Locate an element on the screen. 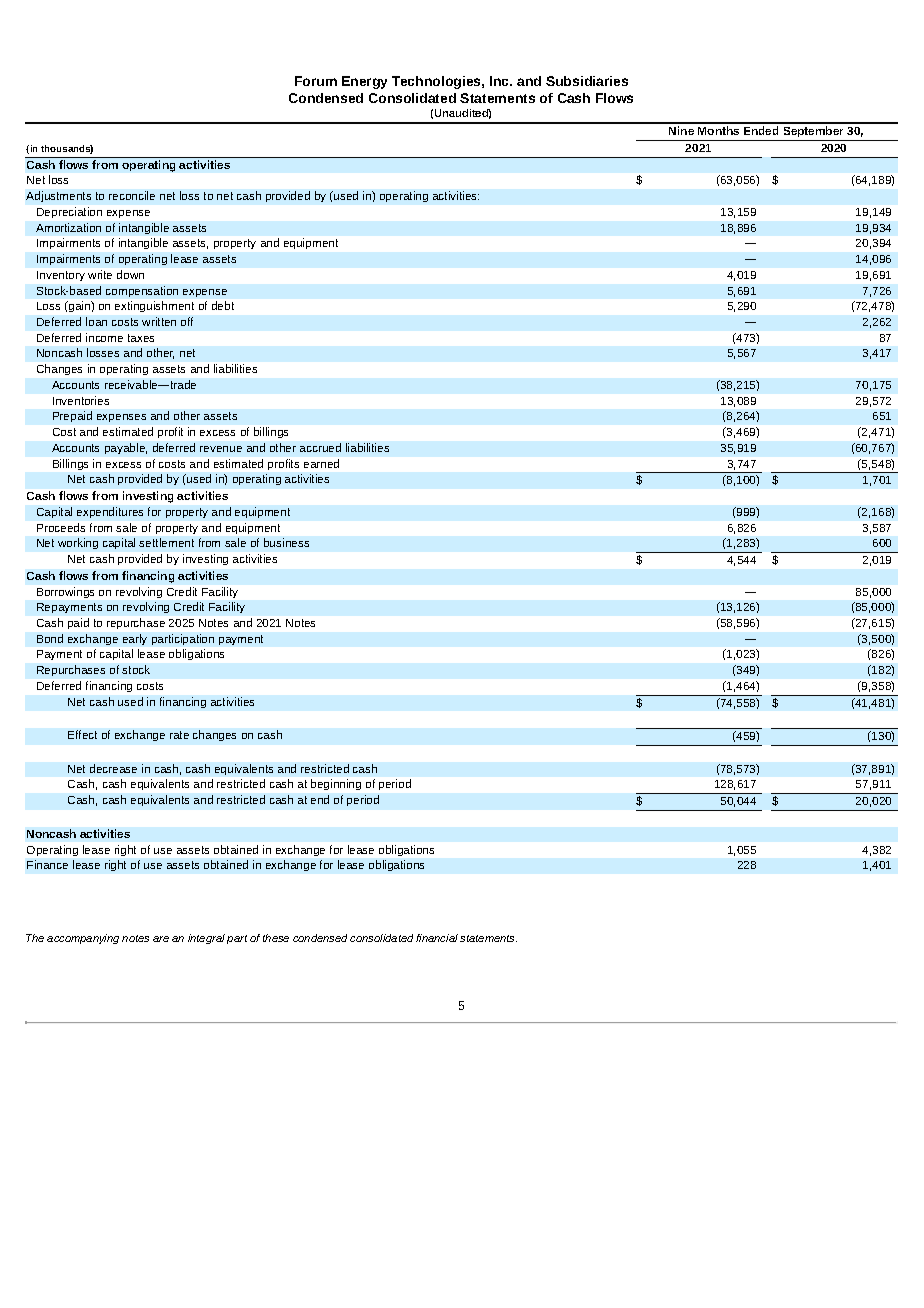  debt is located at coordinates (223, 305).
